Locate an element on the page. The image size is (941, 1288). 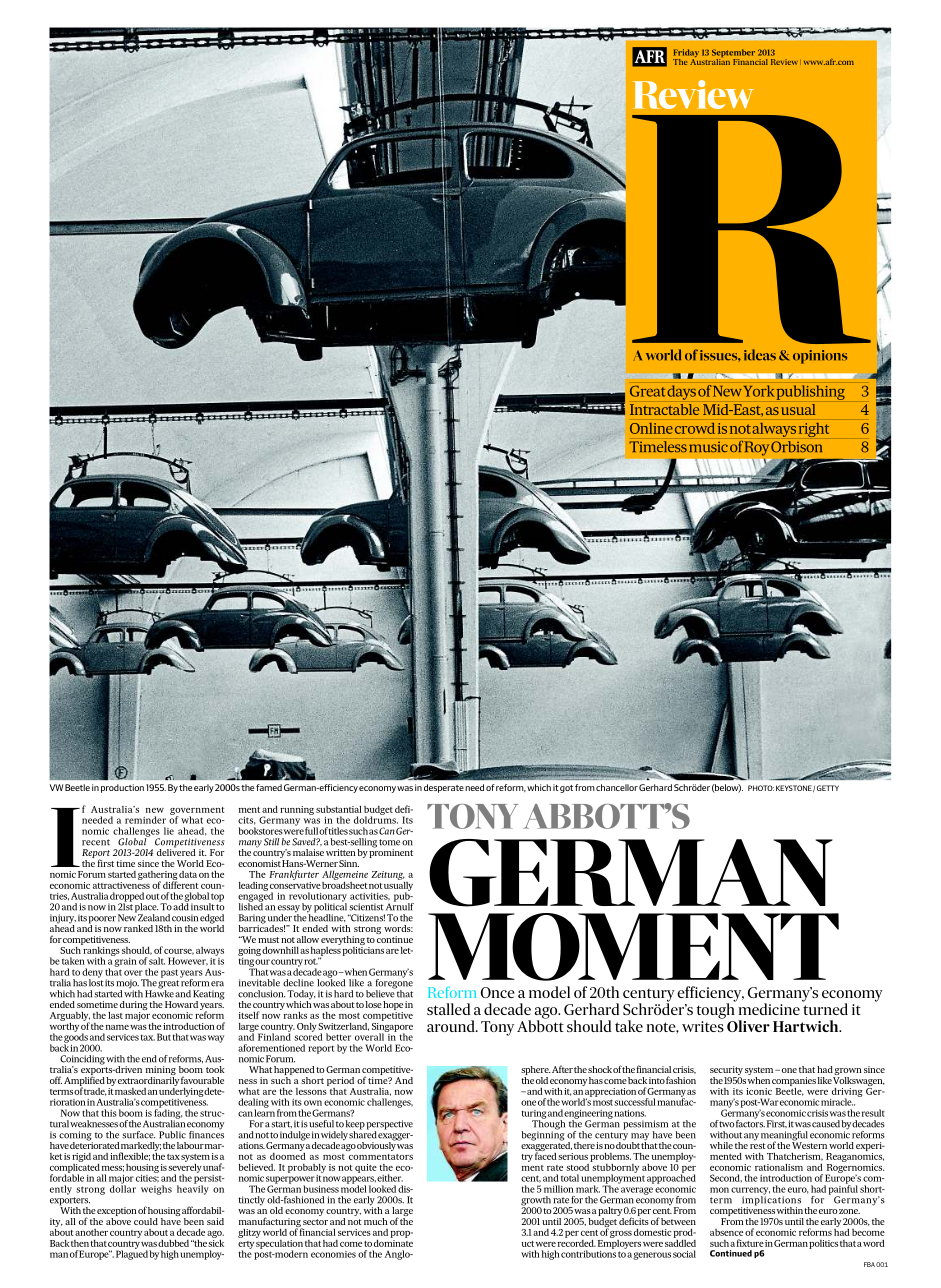
chancellor is located at coordinates (617, 787).
